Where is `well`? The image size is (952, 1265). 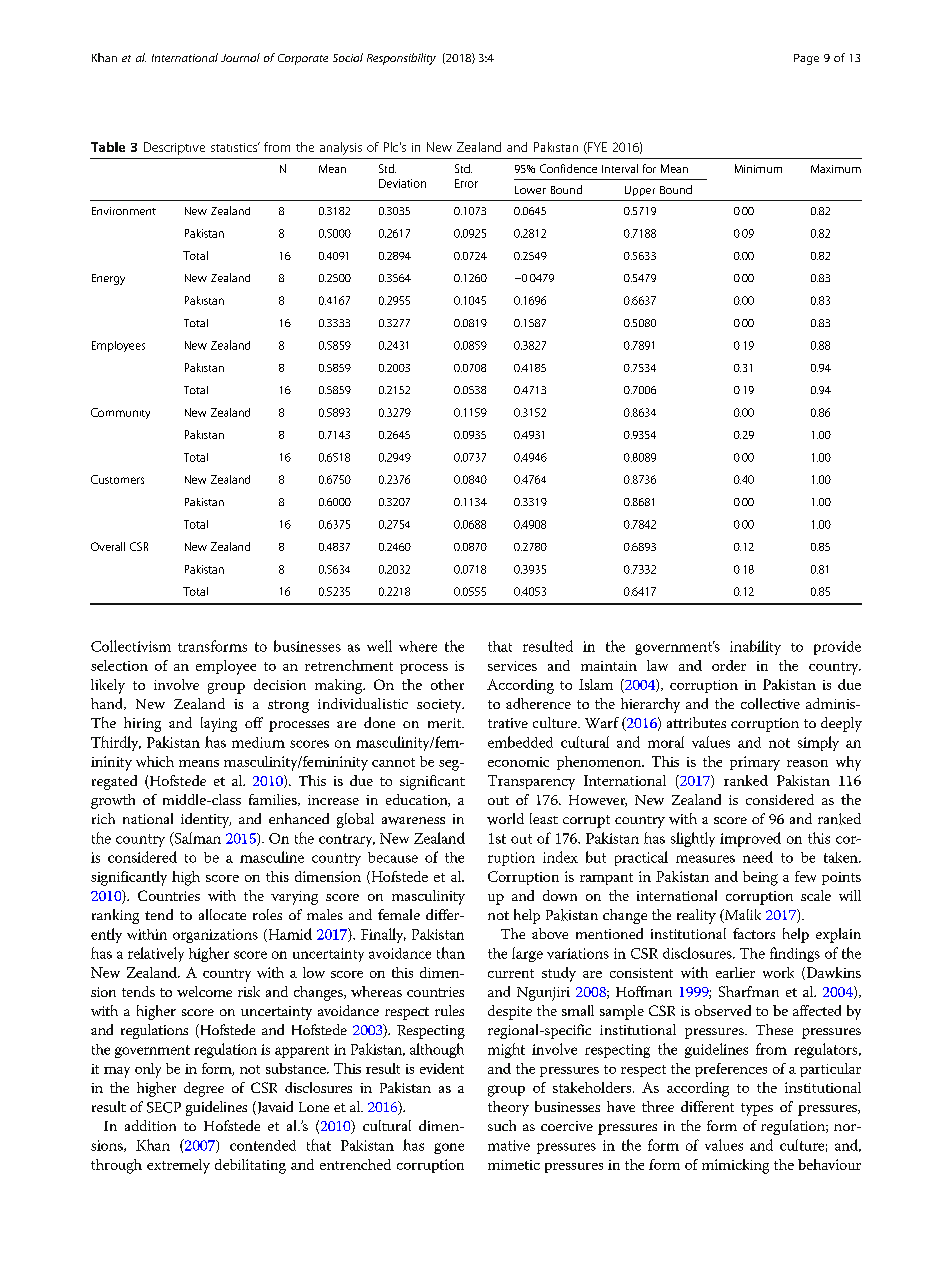 well is located at coordinates (379, 646).
